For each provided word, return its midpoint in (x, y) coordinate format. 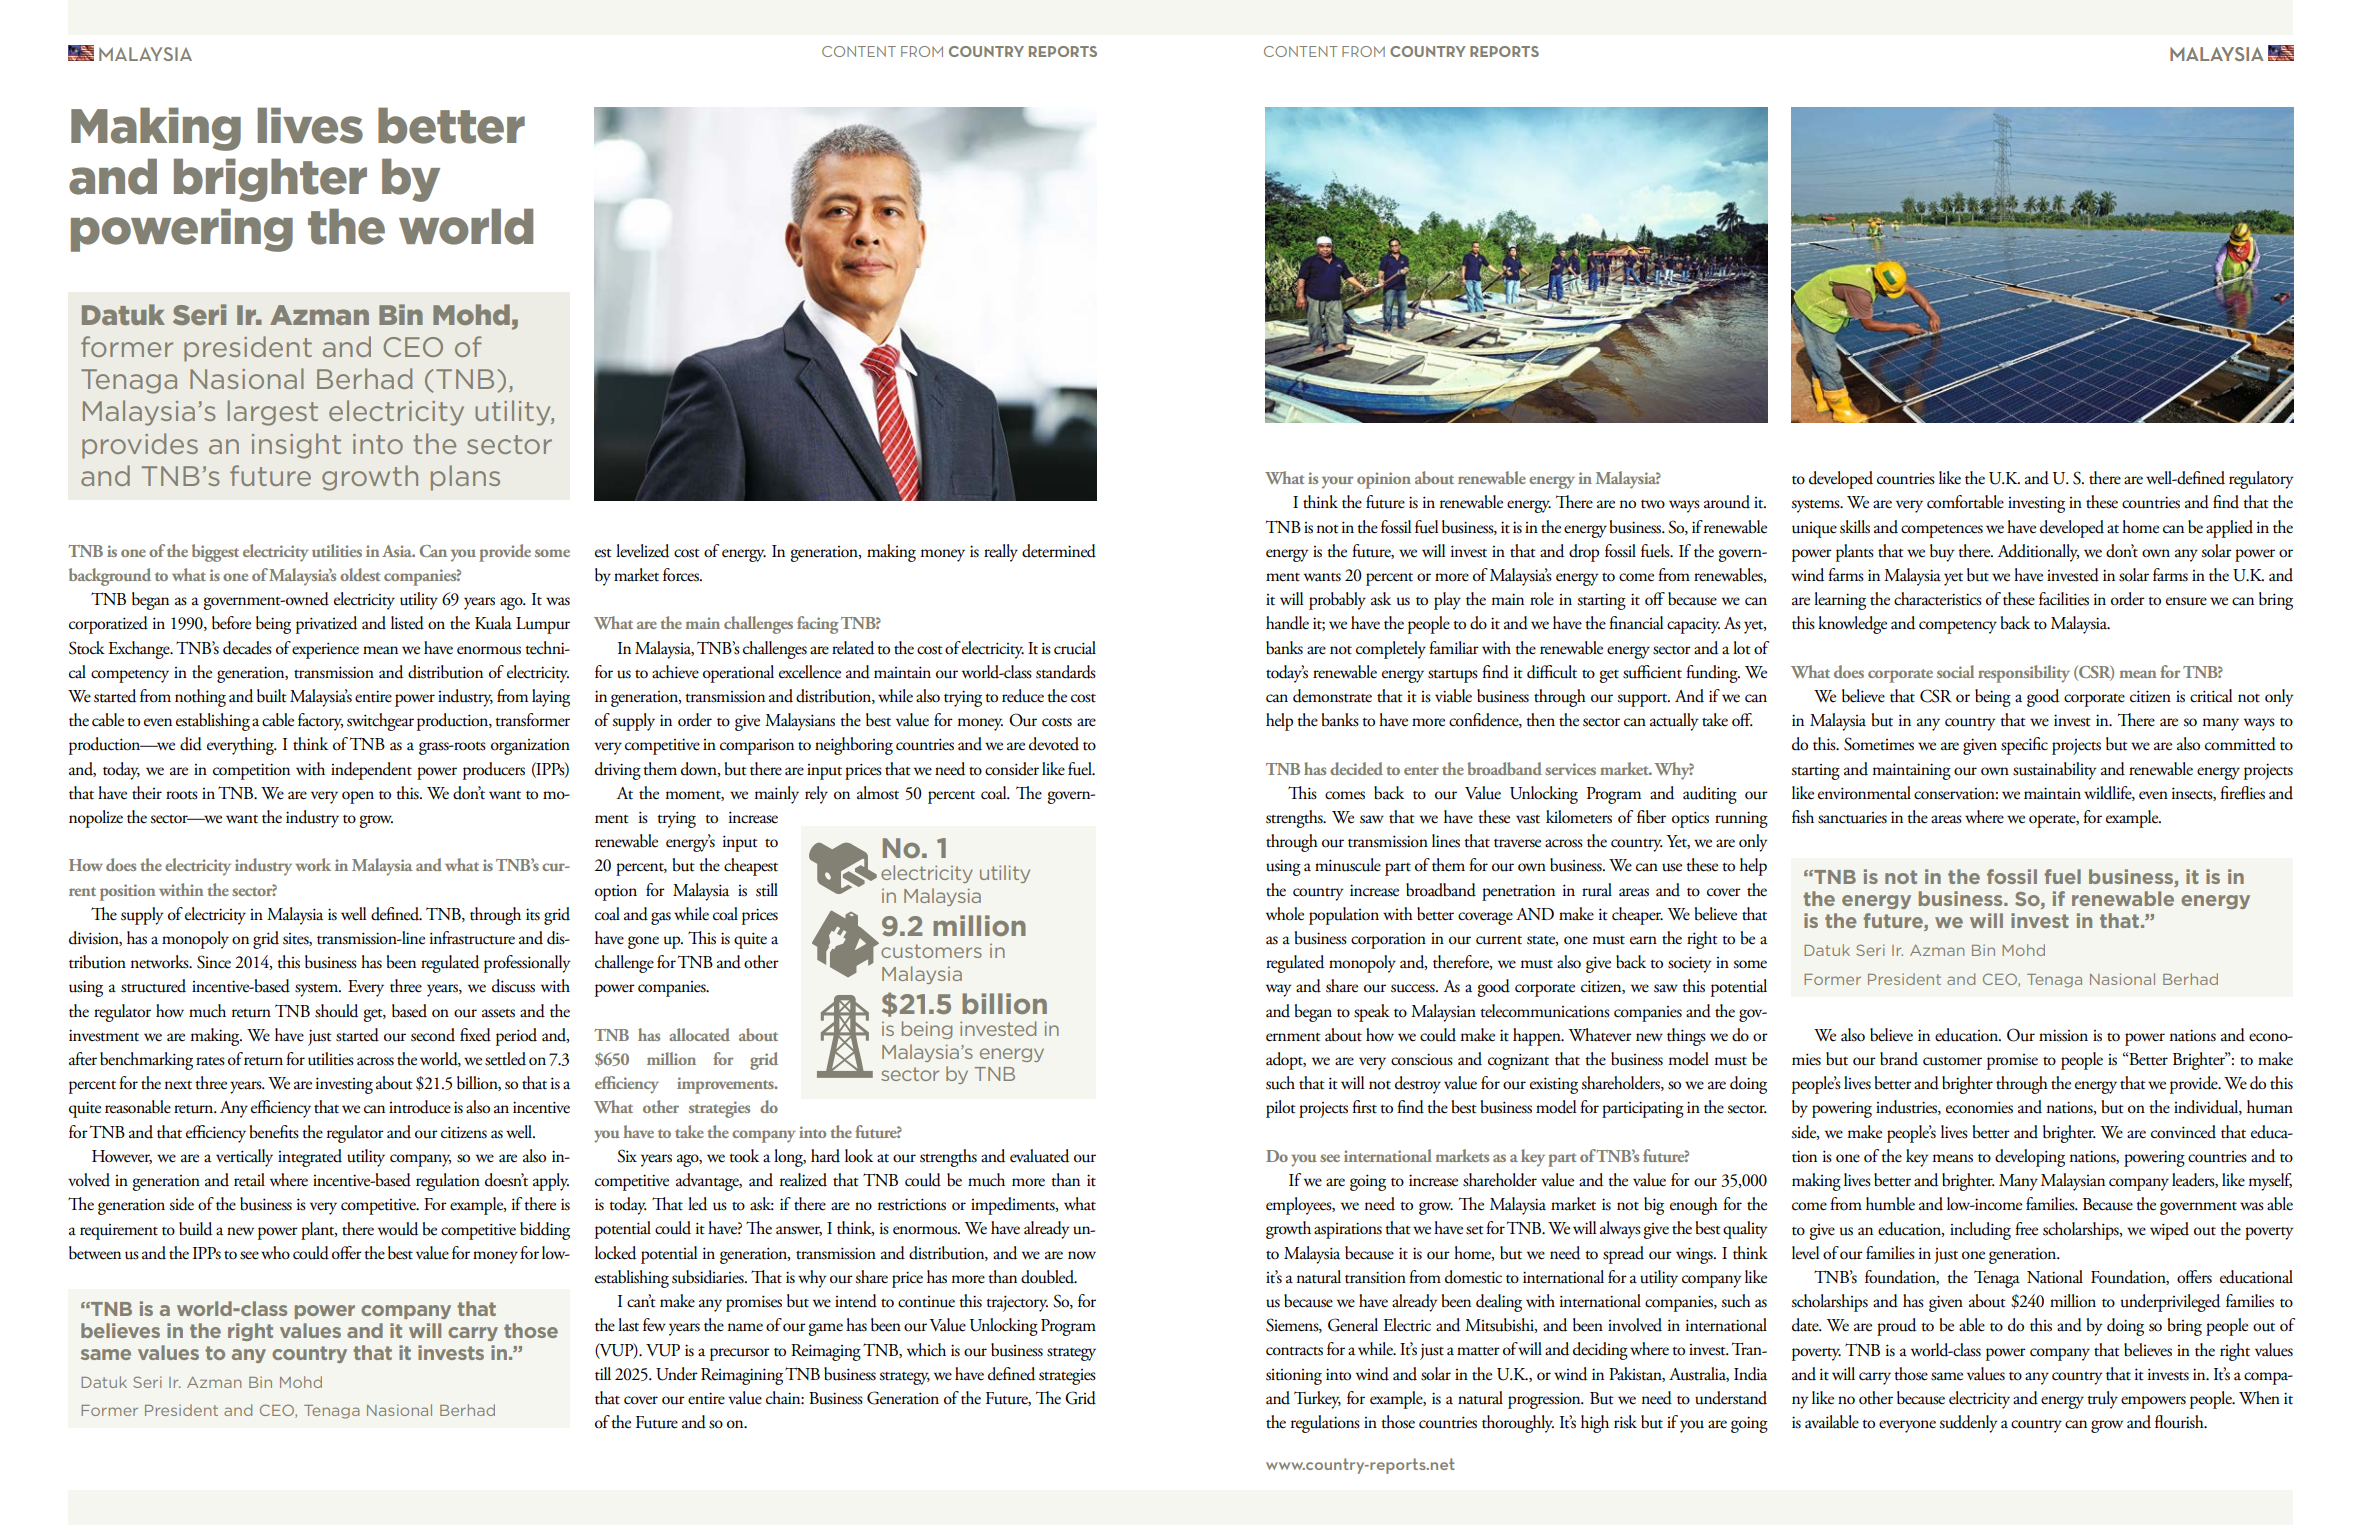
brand (1899, 1059)
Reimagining (742, 1376)
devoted (1054, 744)
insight (296, 446)
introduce (420, 1107)
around (1727, 502)
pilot (1281, 1109)
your (1337, 482)
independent (371, 771)
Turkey (1317, 1400)
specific (2024, 746)
